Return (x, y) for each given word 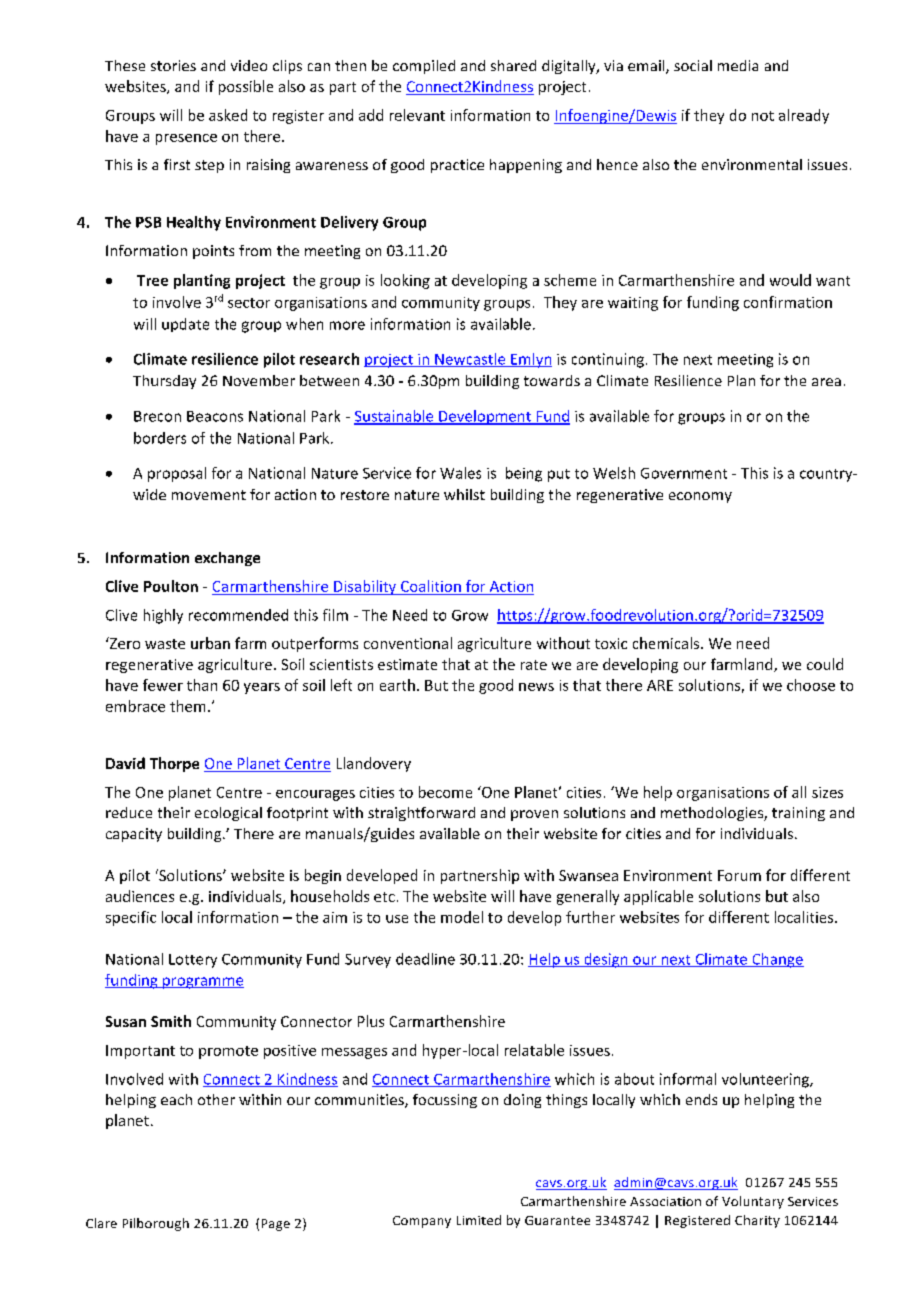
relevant (417, 115)
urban (210, 643)
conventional (408, 643)
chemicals (667, 643)
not (763, 116)
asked (228, 115)
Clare (101, 1223)
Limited (479, 1220)
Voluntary (753, 1202)
